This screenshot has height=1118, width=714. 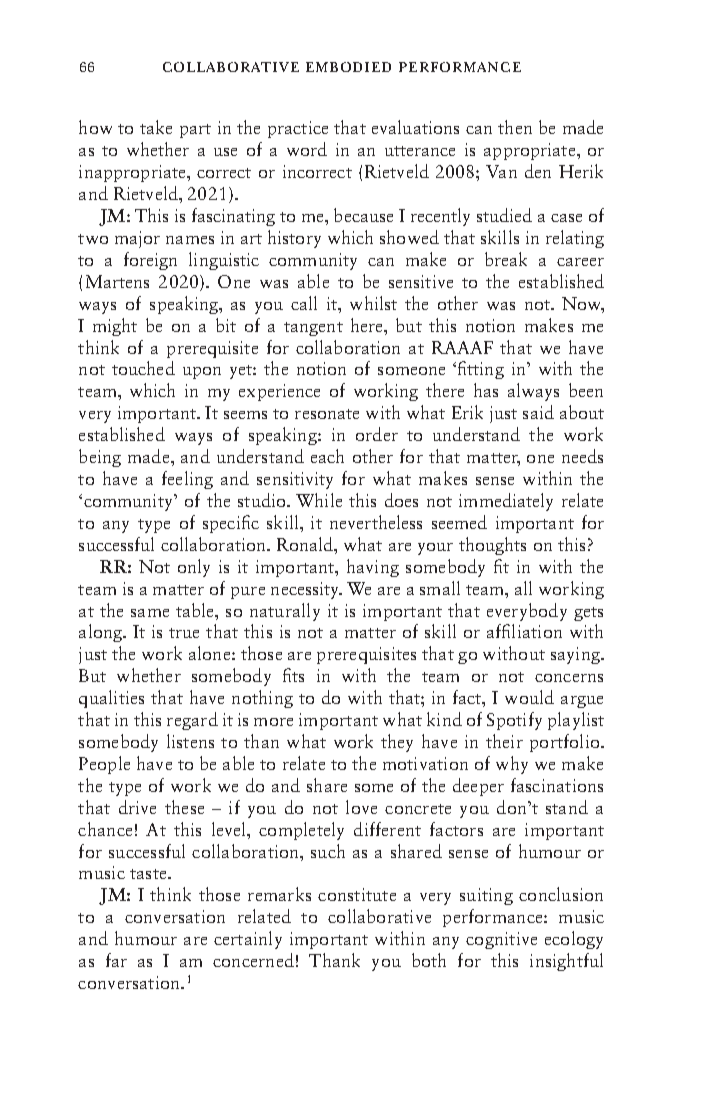 I want to click on touched, so click(x=143, y=368).
